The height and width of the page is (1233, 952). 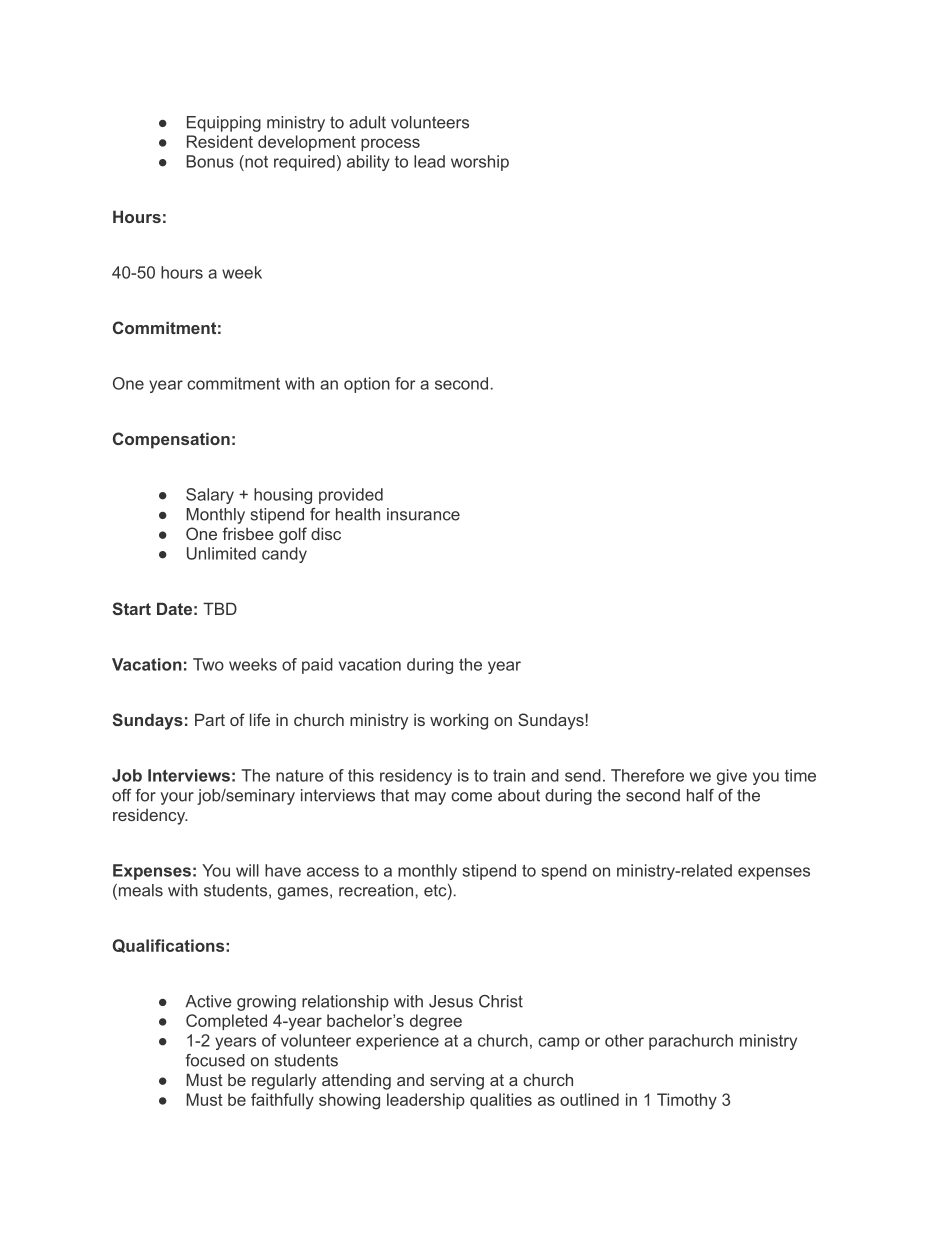 What do you see at coordinates (390, 144) in the page?
I see `process` at bounding box center [390, 144].
